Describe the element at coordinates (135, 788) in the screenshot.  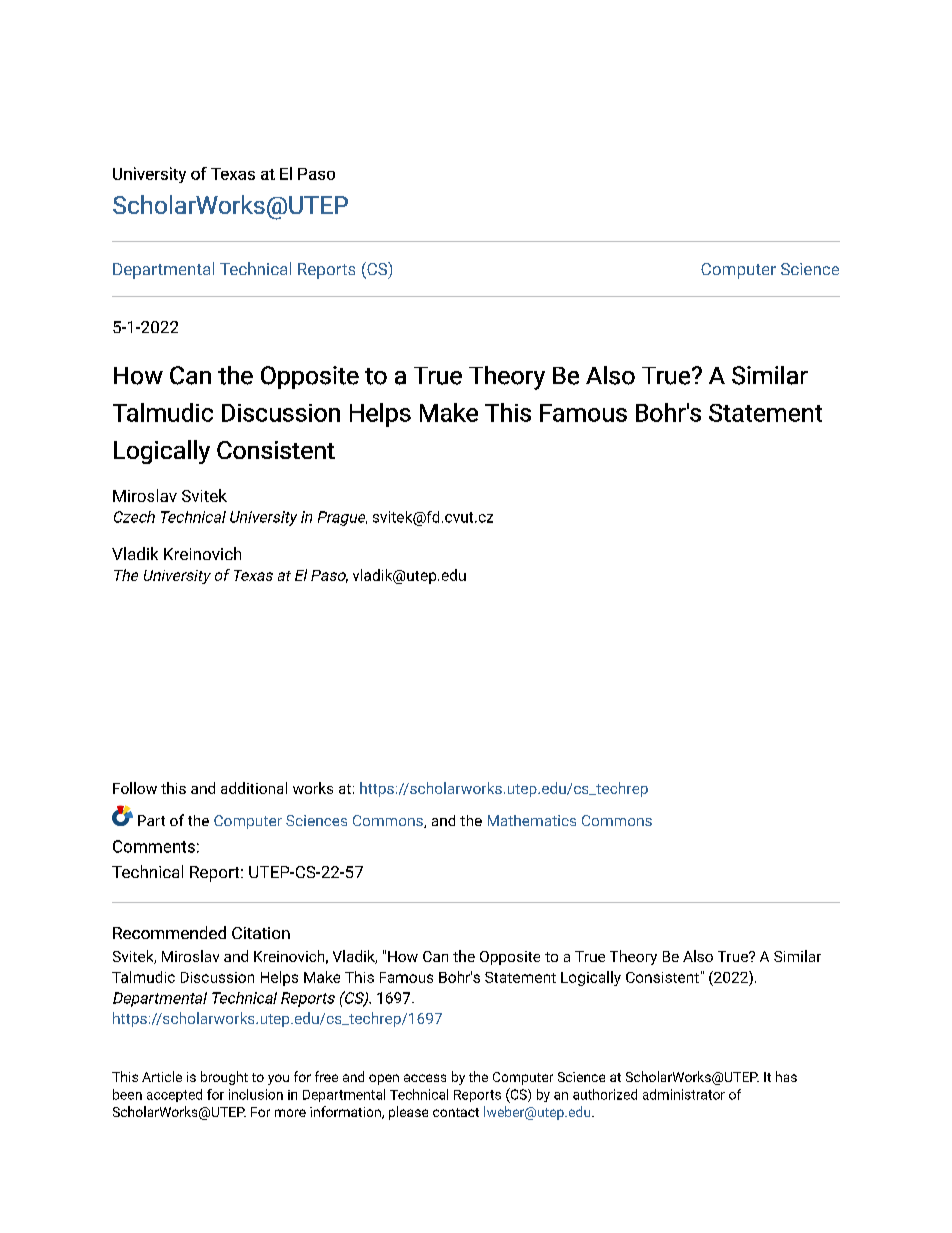
I see `Follow` at that location.
